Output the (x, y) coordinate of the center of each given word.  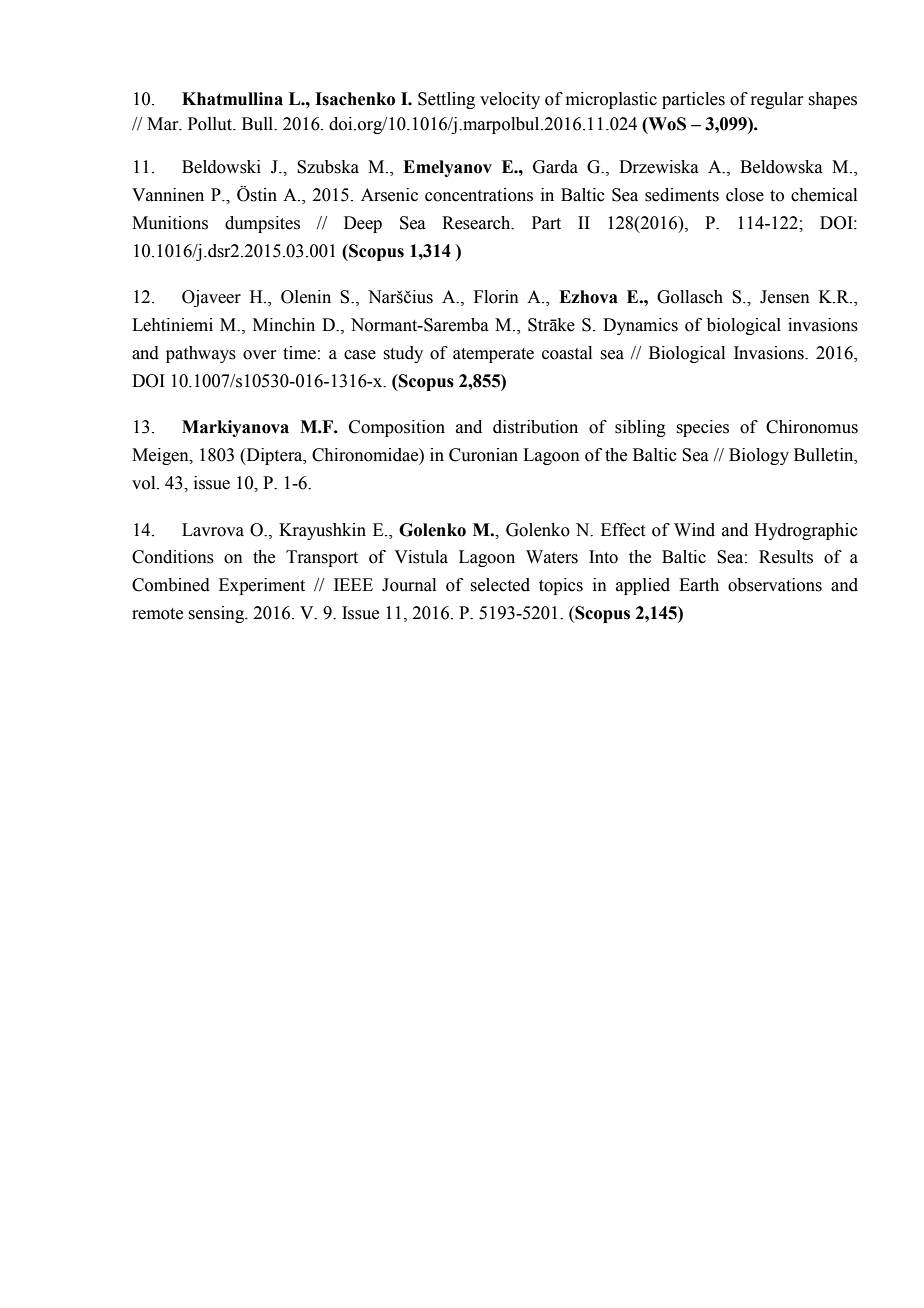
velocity (510, 100)
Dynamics (640, 326)
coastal (567, 353)
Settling (446, 100)
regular (777, 100)
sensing (217, 614)
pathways (201, 354)
